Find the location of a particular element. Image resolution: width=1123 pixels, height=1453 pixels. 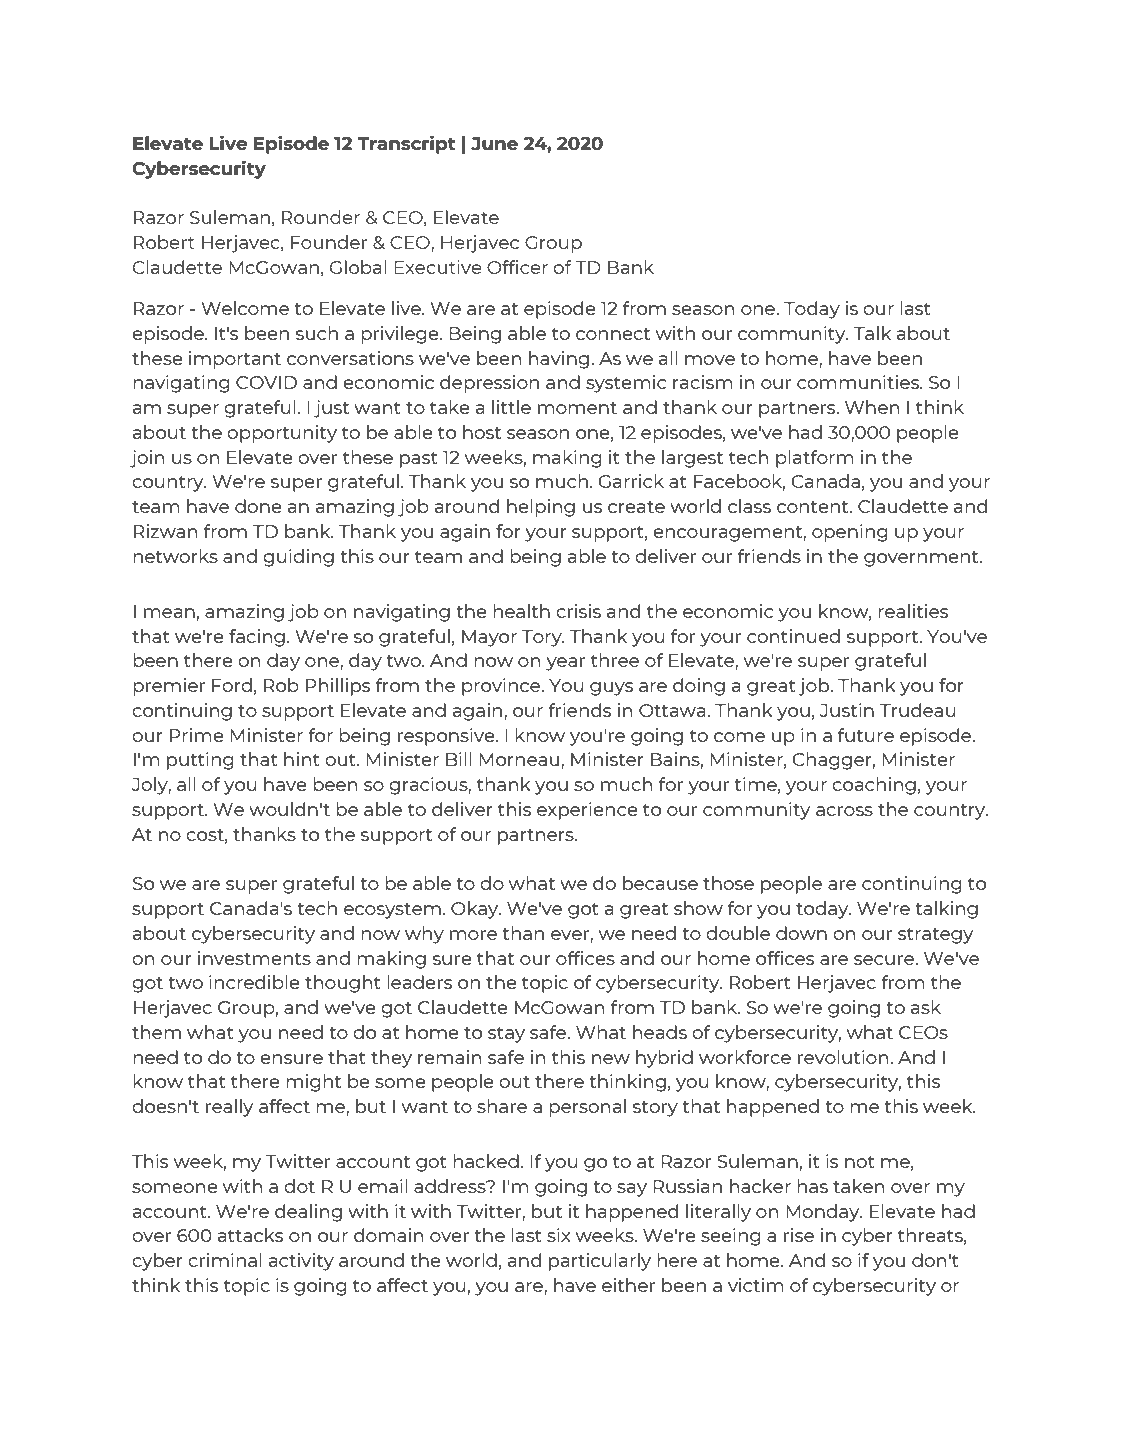

opportunity is located at coordinates (282, 434).
